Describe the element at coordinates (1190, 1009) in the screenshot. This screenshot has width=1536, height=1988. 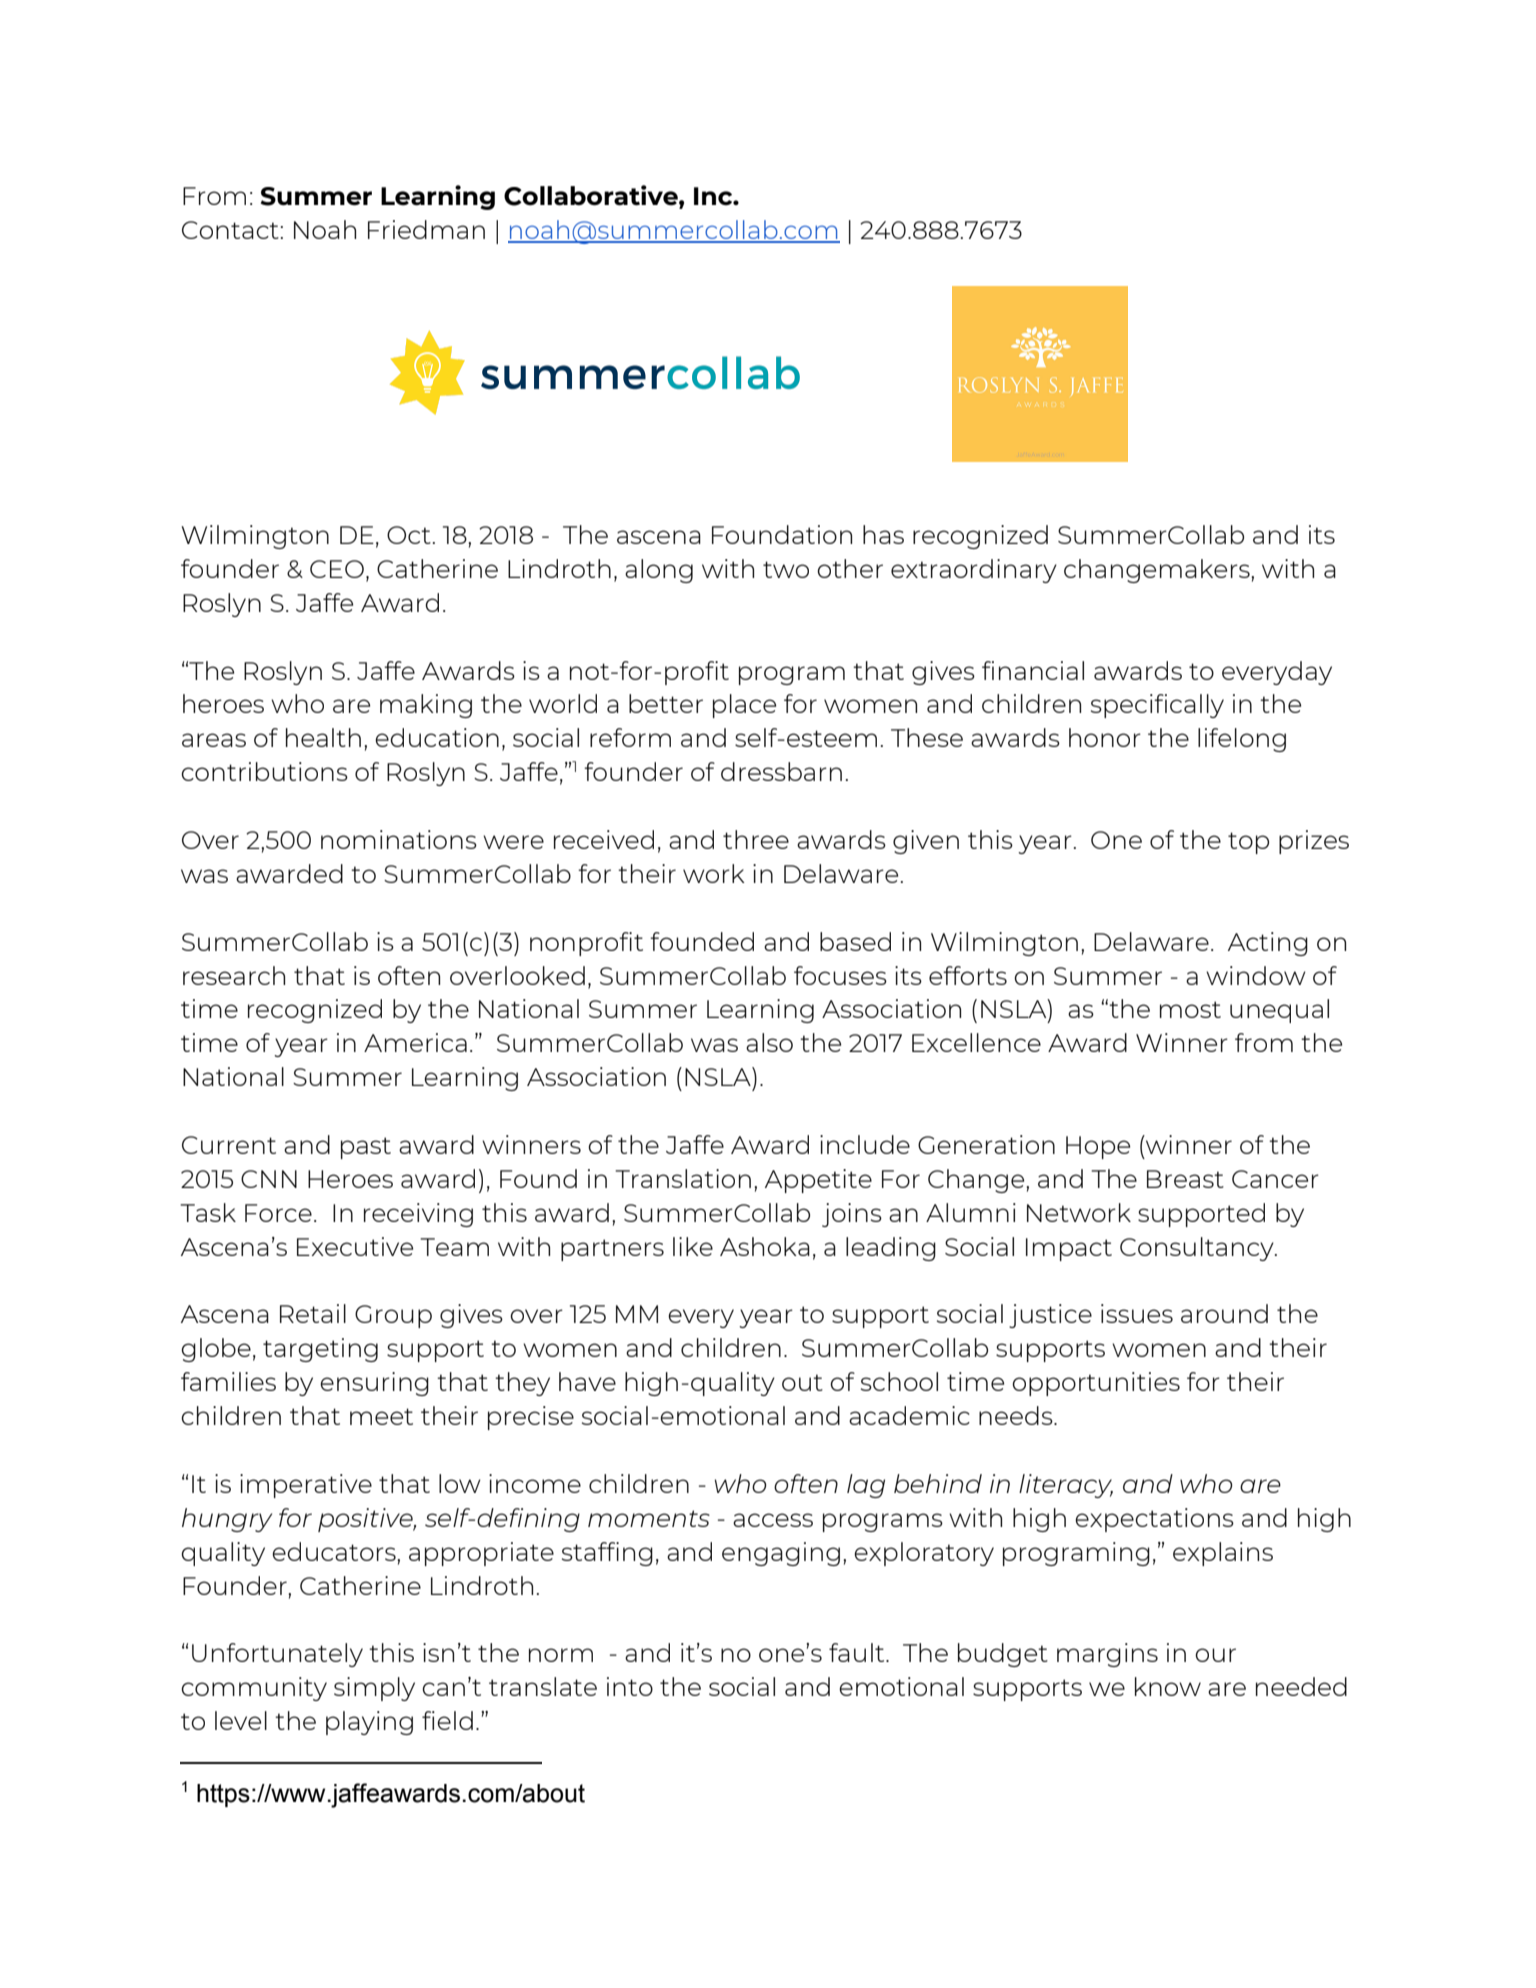
I see `most` at that location.
